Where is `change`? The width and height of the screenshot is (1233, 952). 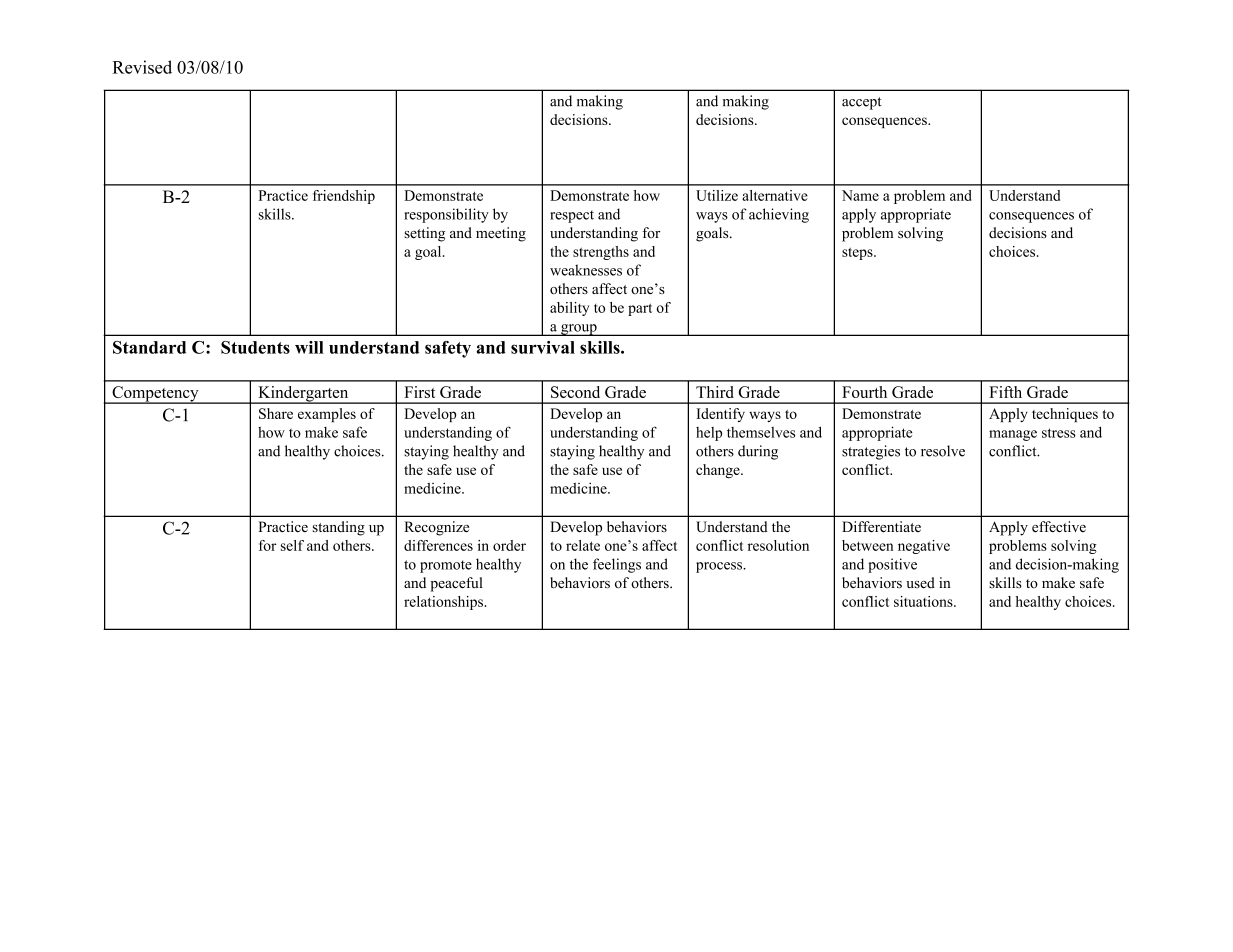
change is located at coordinates (719, 471).
